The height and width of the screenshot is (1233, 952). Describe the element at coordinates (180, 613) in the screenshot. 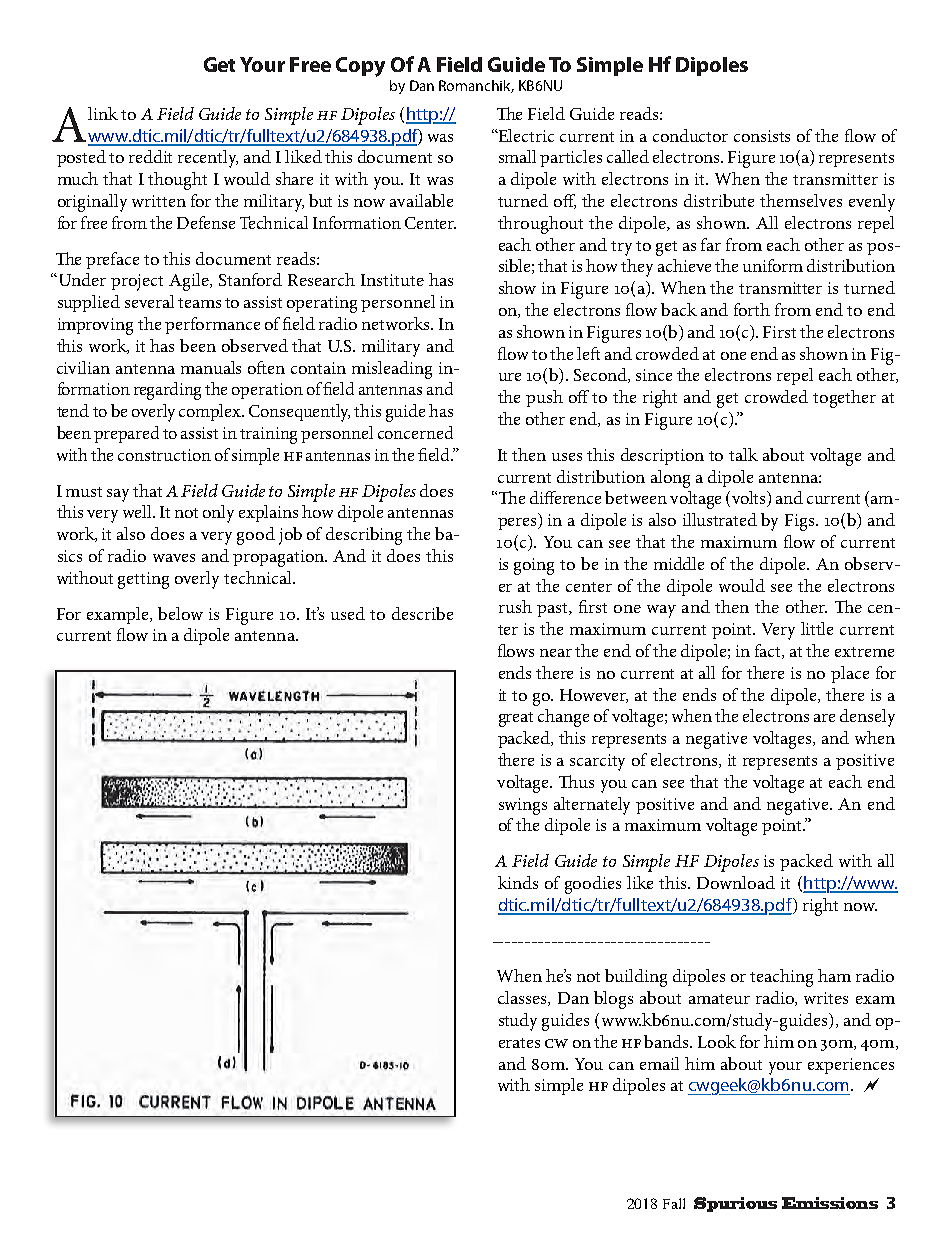

I see `below` at that location.
